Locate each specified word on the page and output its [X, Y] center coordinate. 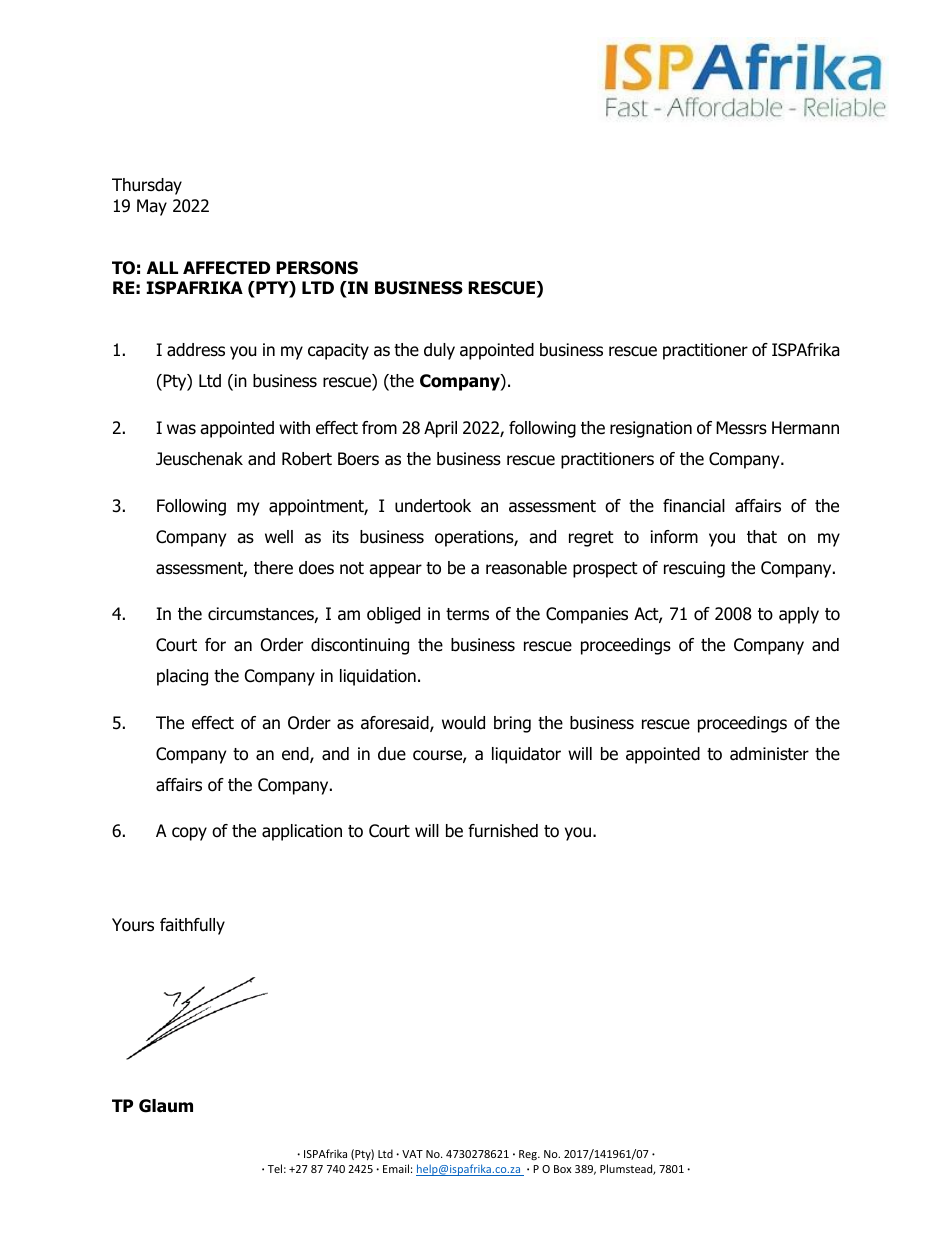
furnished [503, 831]
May [152, 207]
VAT [412, 1154]
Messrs [741, 428]
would [463, 723]
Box [562, 1169]
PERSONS [317, 268]
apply [799, 615]
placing [182, 677]
